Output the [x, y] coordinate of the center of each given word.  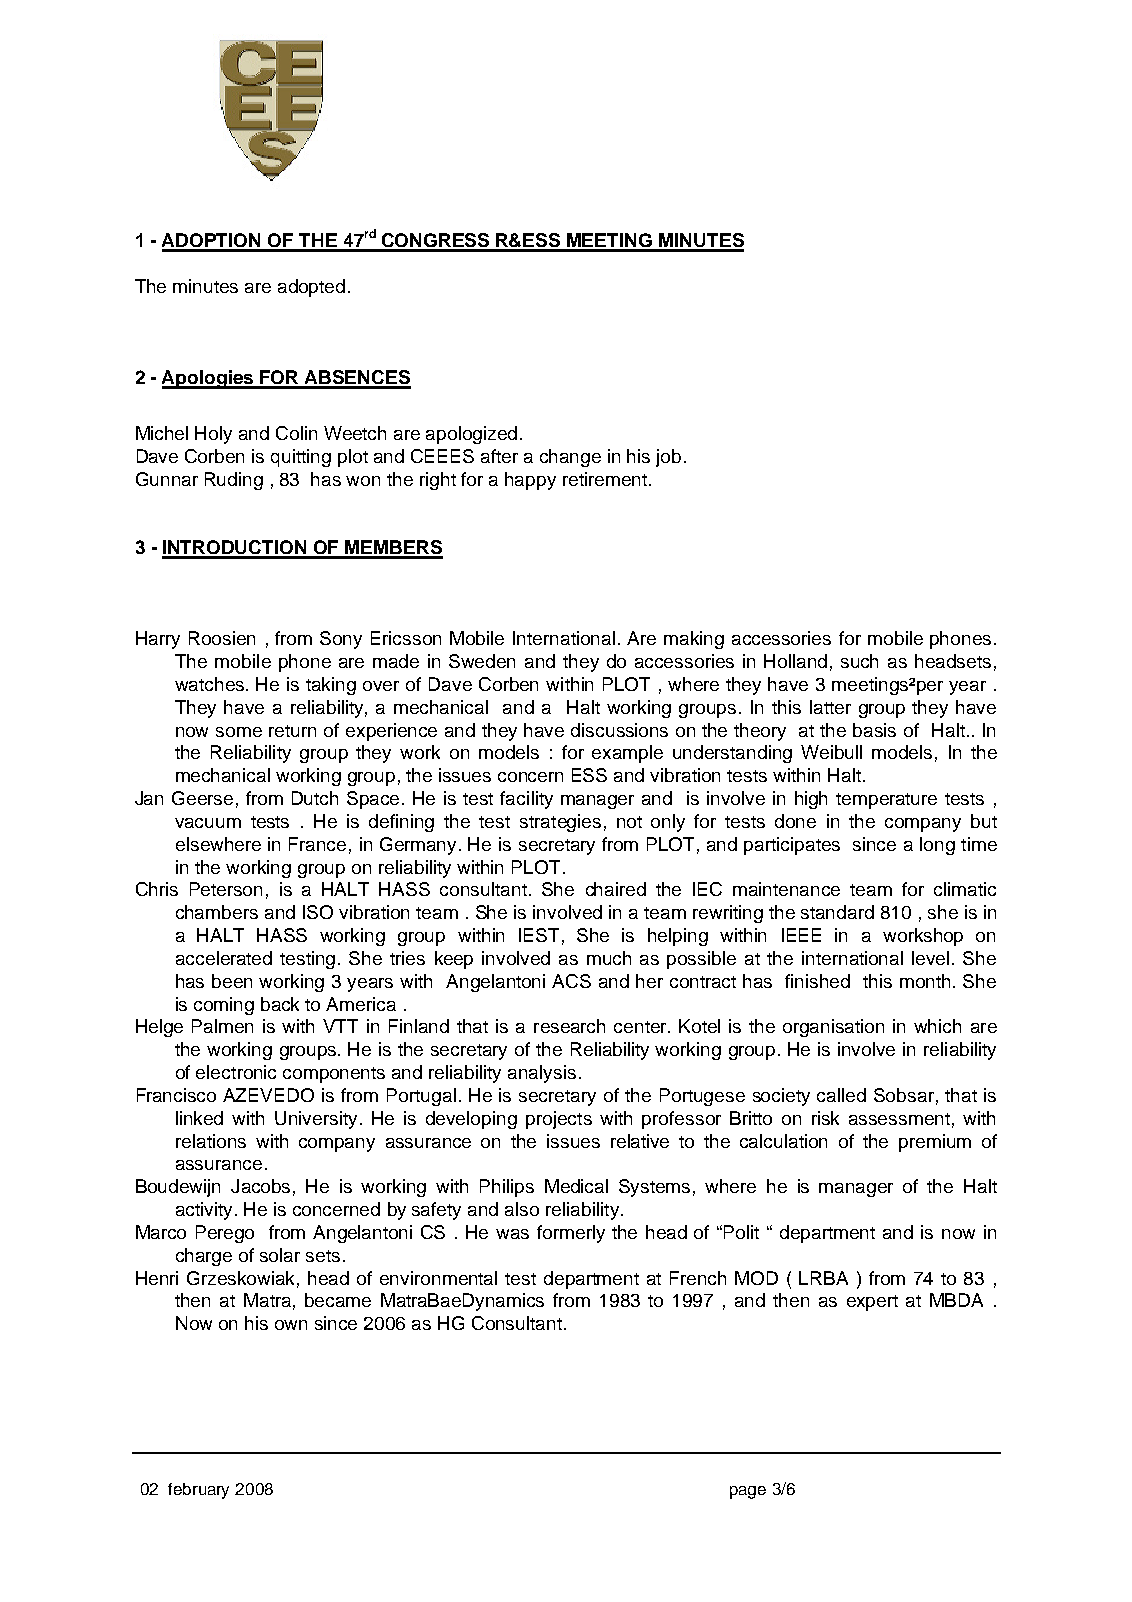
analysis [542, 1074]
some [239, 732]
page [748, 1492]
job [668, 458]
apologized [471, 435]
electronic [236, 1072]
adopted [311, 288]
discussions [619, 730]
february [198, 1491]
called [841, 1095]
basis [874, 730]
